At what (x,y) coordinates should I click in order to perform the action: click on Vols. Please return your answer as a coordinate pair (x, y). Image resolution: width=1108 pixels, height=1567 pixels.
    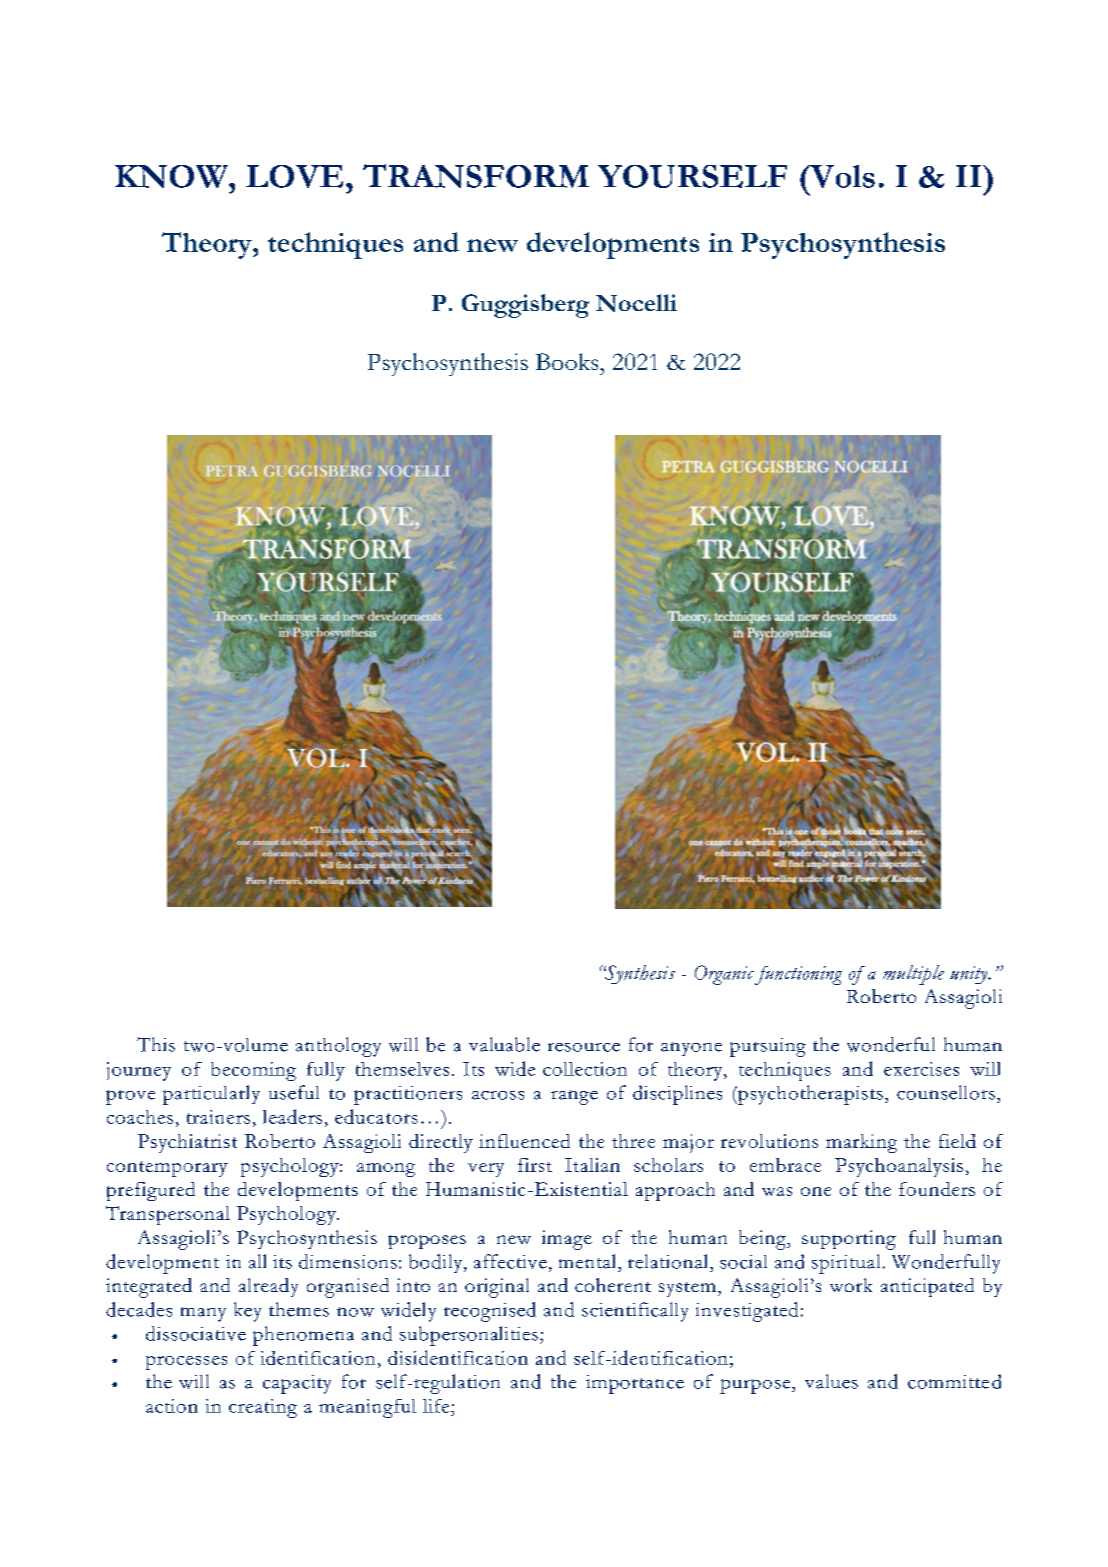
    Looking at the image, I should click on (841, 176).
